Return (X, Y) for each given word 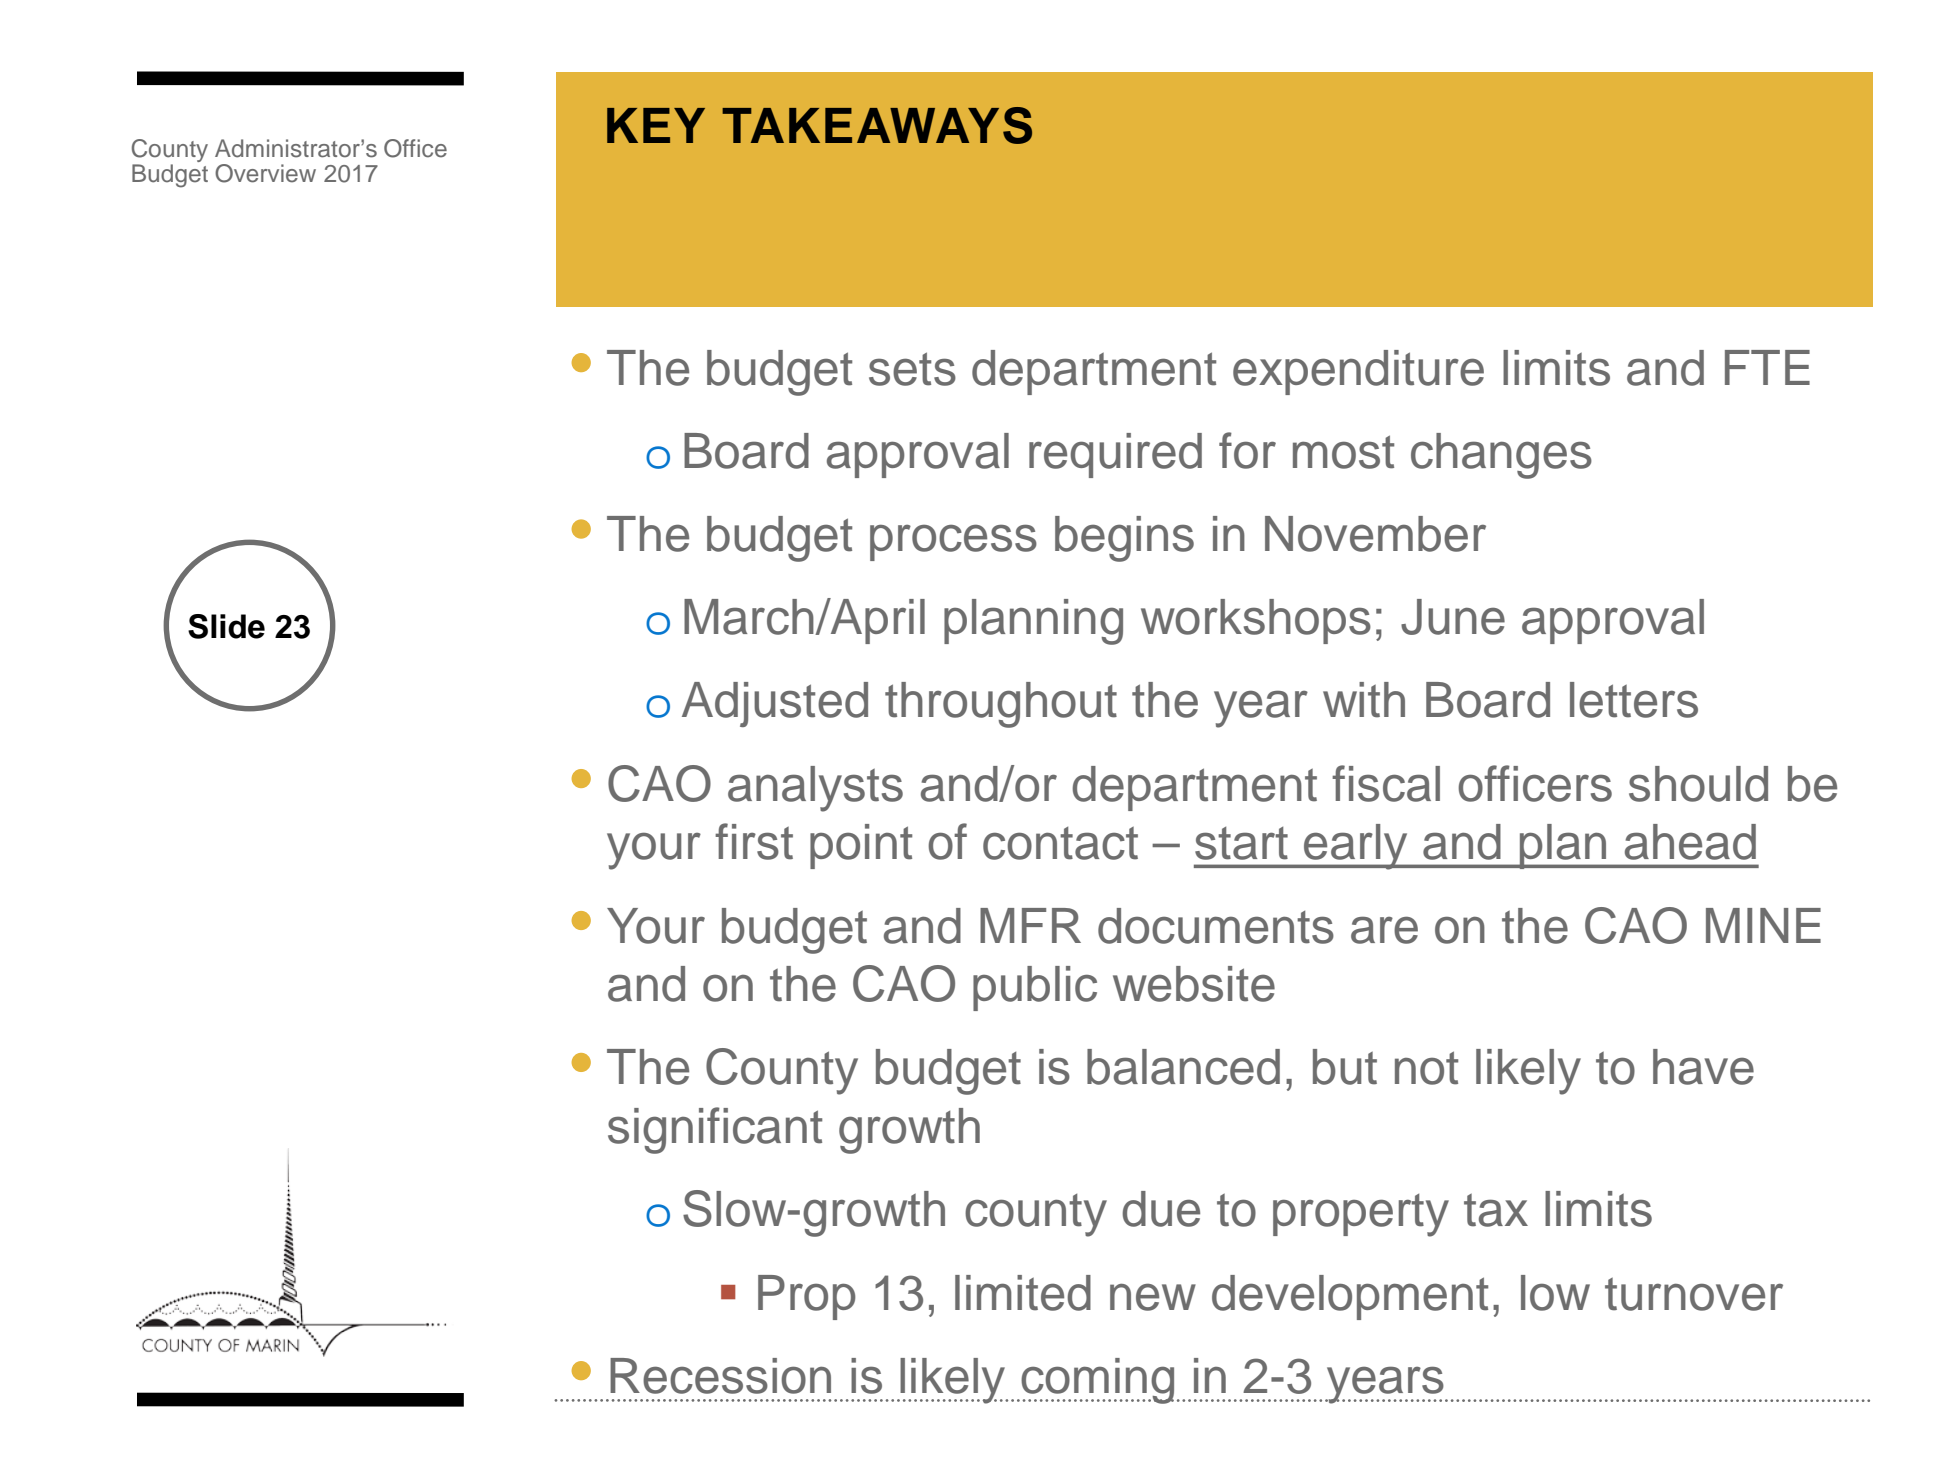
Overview (265, 173)
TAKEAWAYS (877, 125)
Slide (226, 626)
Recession (720, 1376)
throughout (1001, 705)
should (1698, 784)
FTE (1767, 367)
